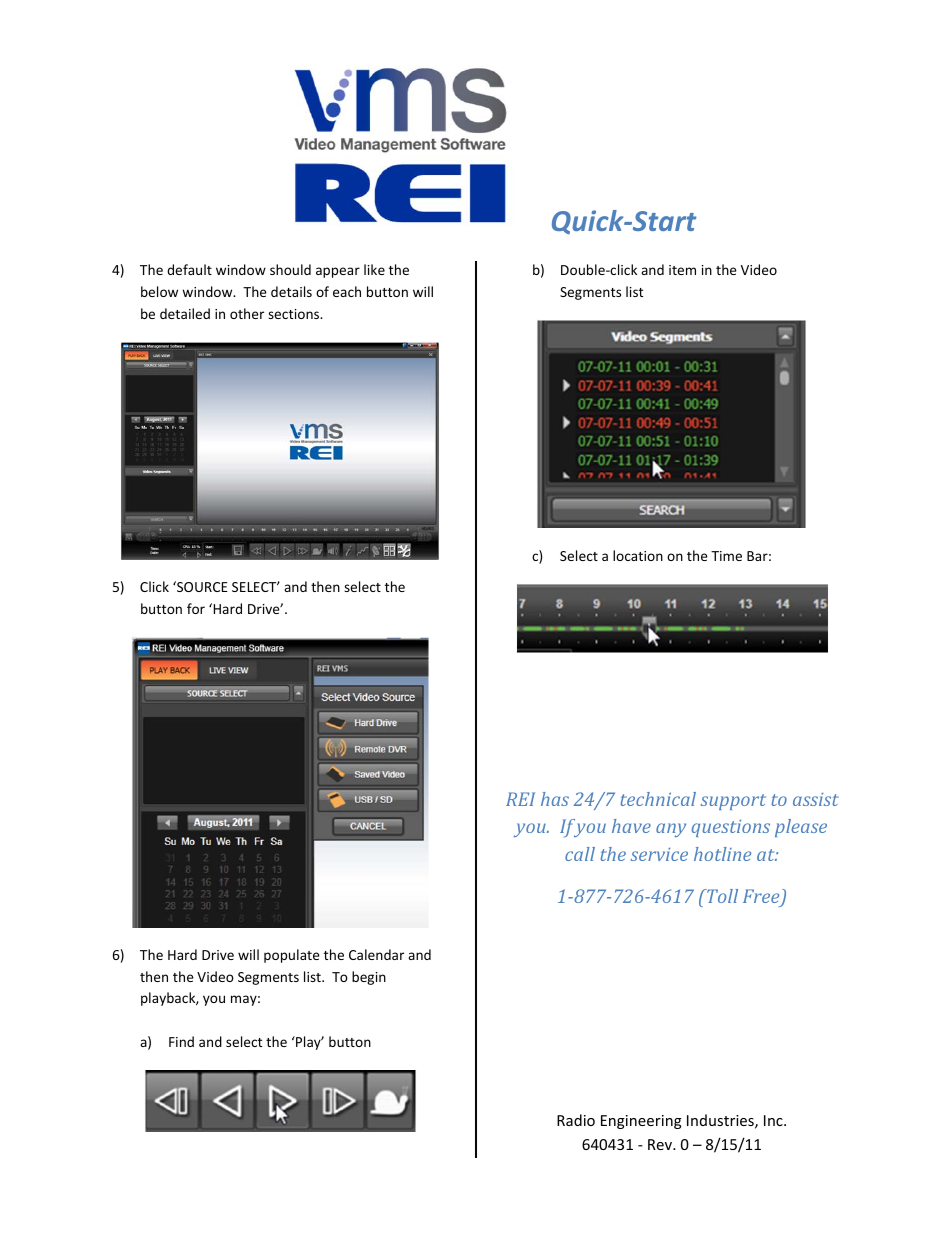  I want to click on like, so click(374, 269).
